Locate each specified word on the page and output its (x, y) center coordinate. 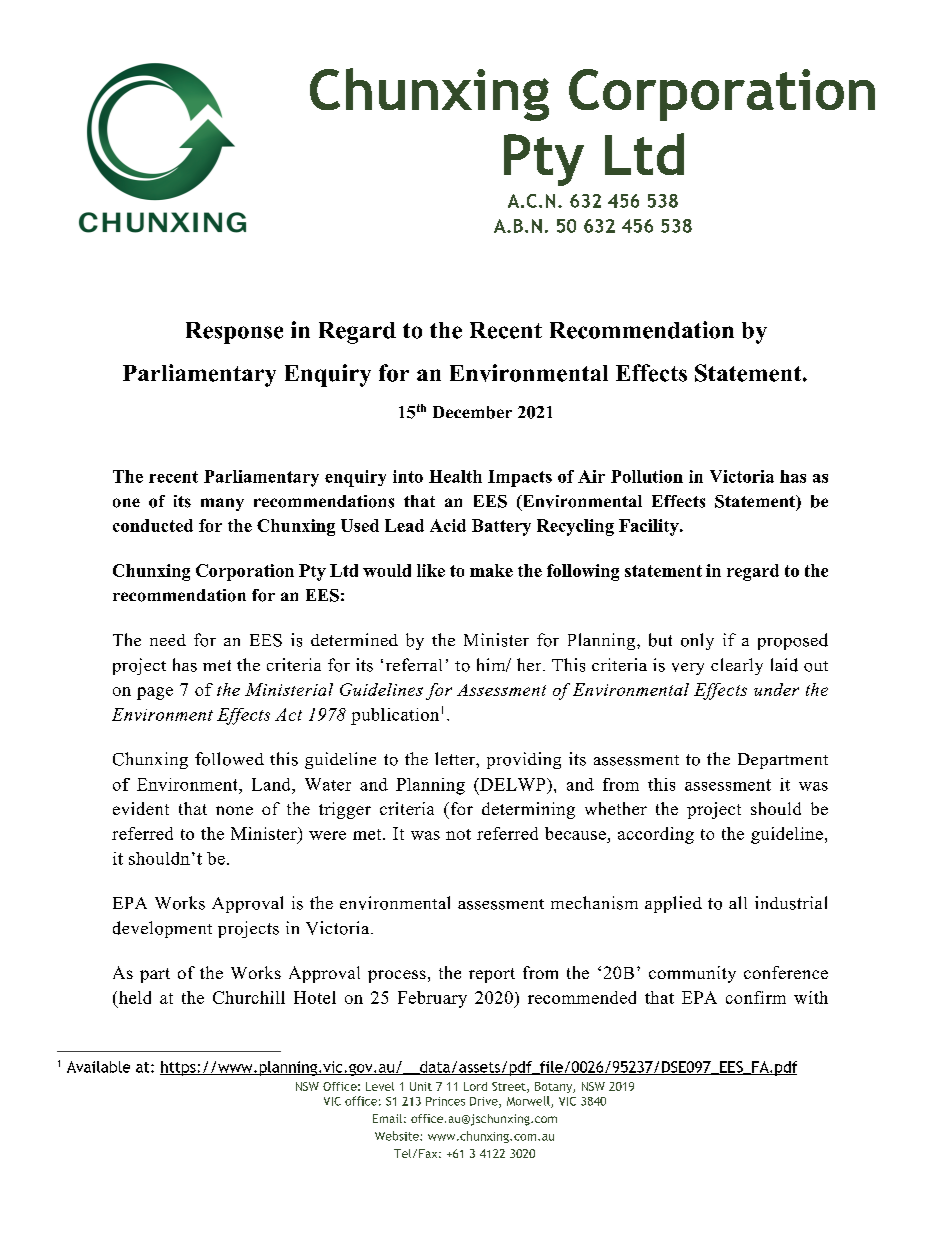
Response (234, 333)
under (776, 689)
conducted (153, 525)
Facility (650, 527)
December (472, 412)
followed (229, 759)
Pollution (647, 476)
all (738, 902)
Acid (448, 525)
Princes (445, 1101)
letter (456, 758)
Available (98, 1067)
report (492, 975)
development (162, 929)
